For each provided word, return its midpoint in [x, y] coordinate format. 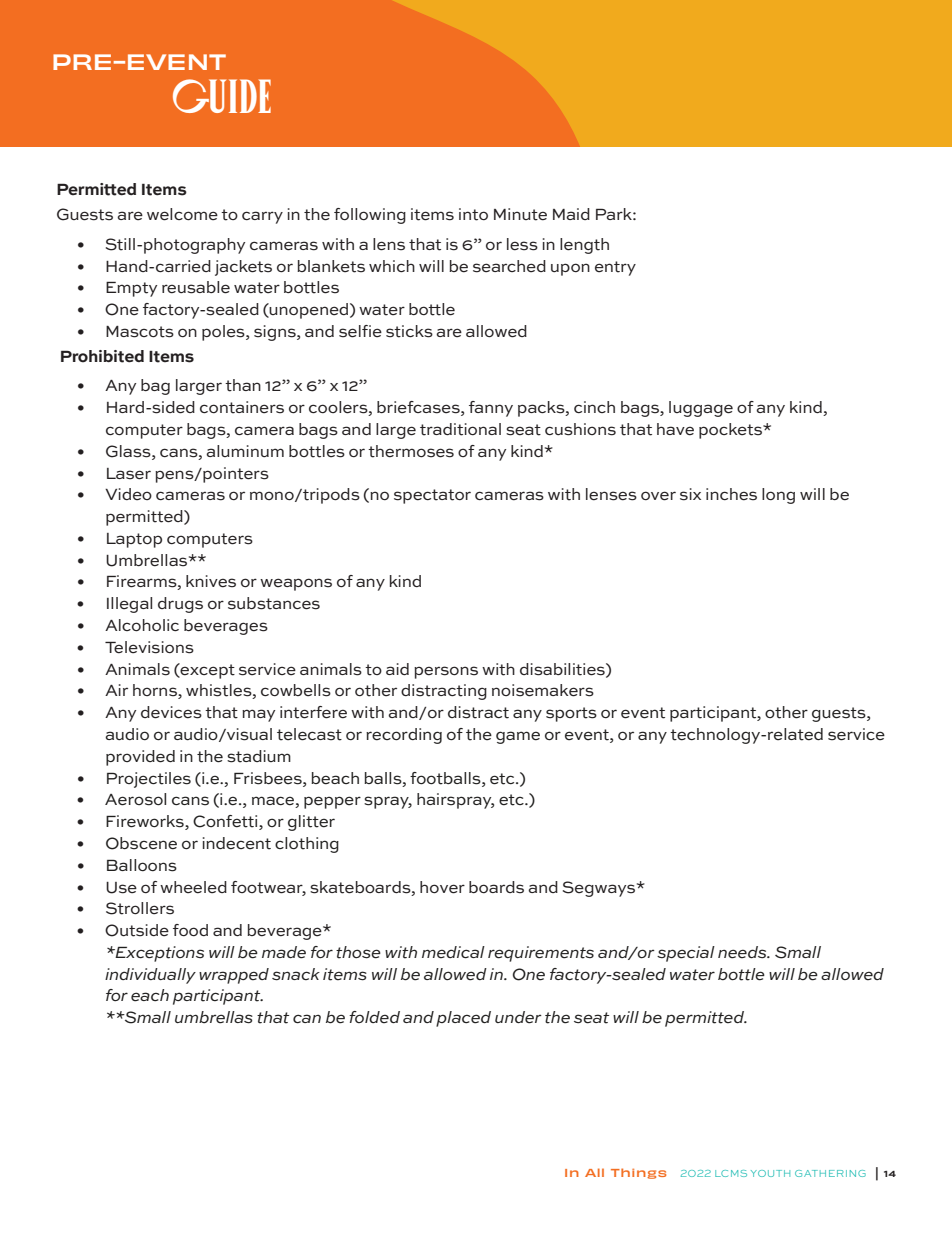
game [518, 737]
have [675, 429]
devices [171, 712]
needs [743, 952]
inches [731, 494]
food [190, 930]
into [473, 214]
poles [224, 333]
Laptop [134, 540]
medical [453, 952]
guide [222, 96]
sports [571, 714]
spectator [432, 496]
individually [150, 976]
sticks [409, 331]
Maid [571, 214]
